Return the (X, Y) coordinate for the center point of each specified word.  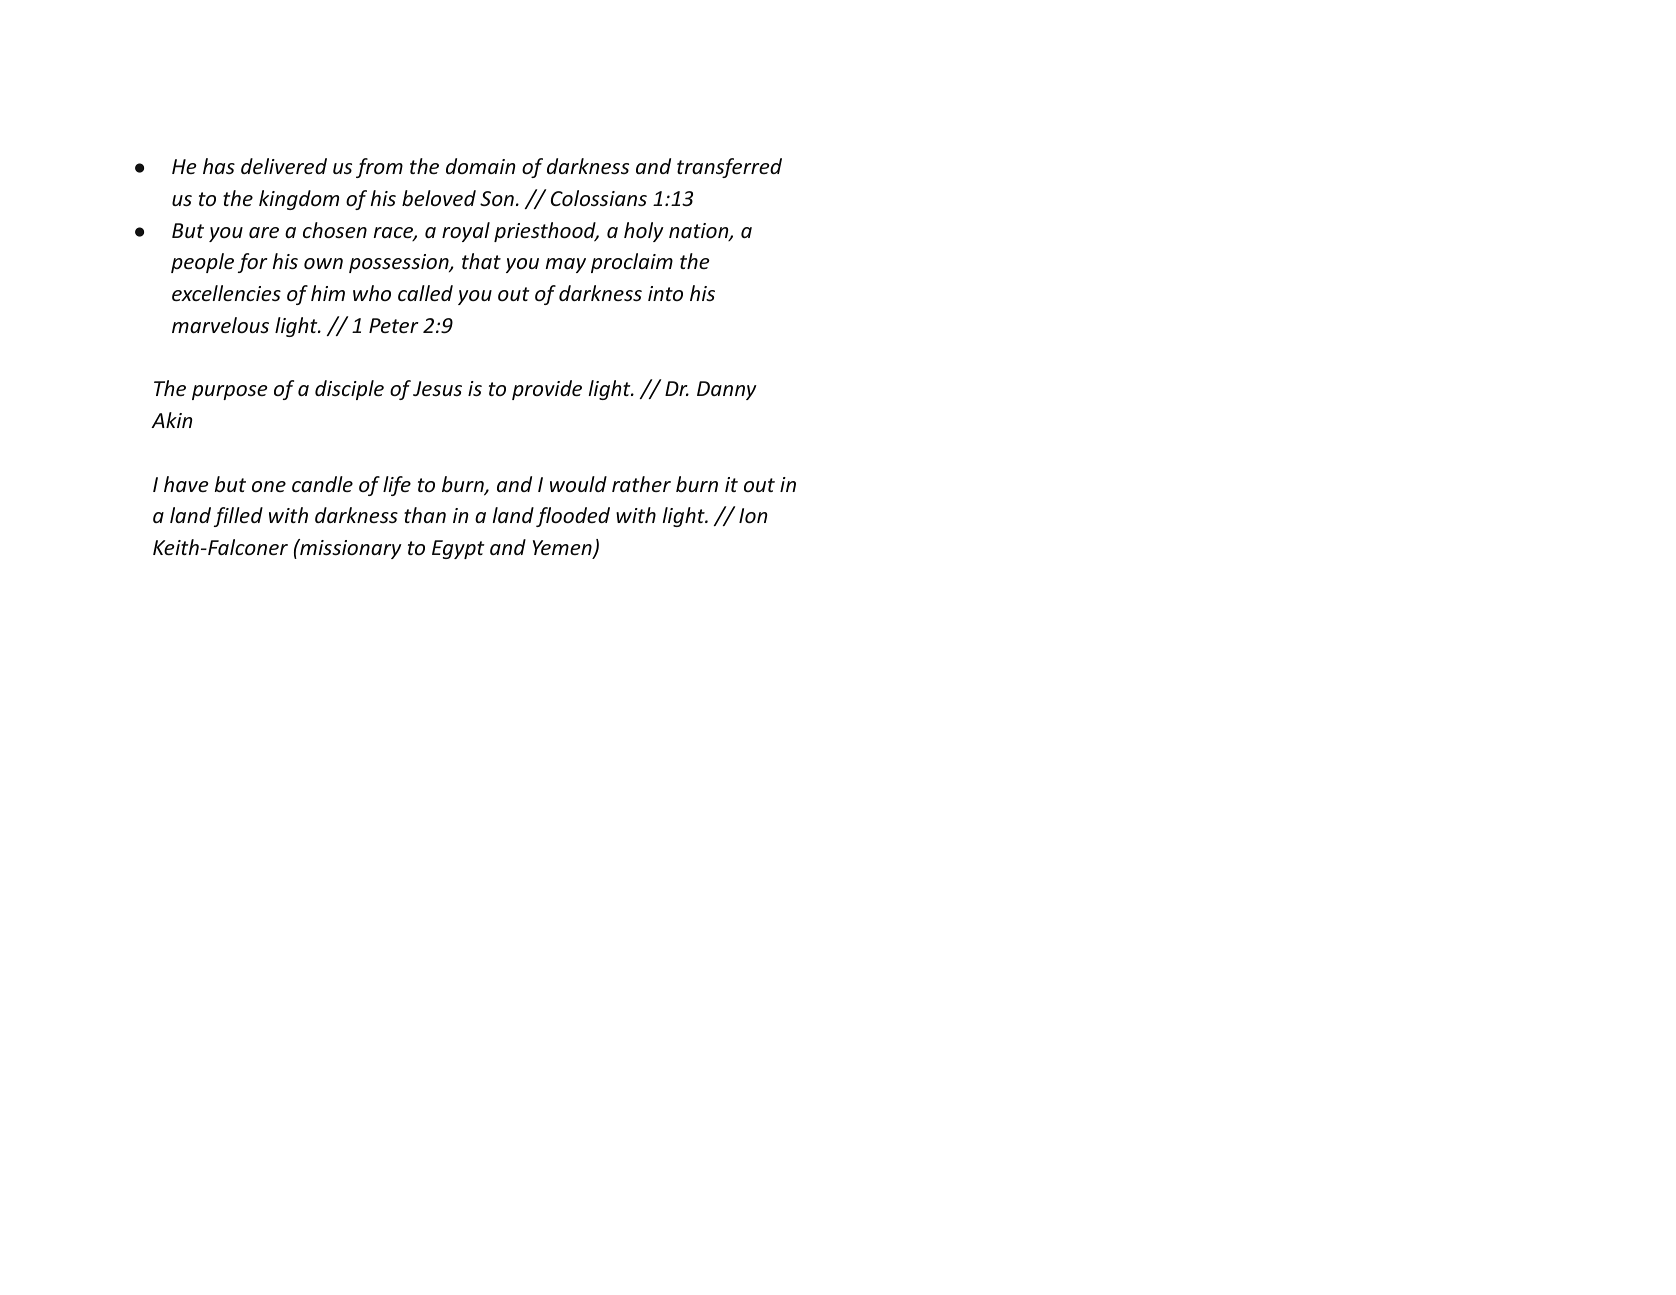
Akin (171, 420)
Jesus (437, 388)
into (665, 293)
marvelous (220, 325)
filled (238, 517)
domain (480, 166)
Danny (727, 390)
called (425, 293)
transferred (729, 168)
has (219, 166)
